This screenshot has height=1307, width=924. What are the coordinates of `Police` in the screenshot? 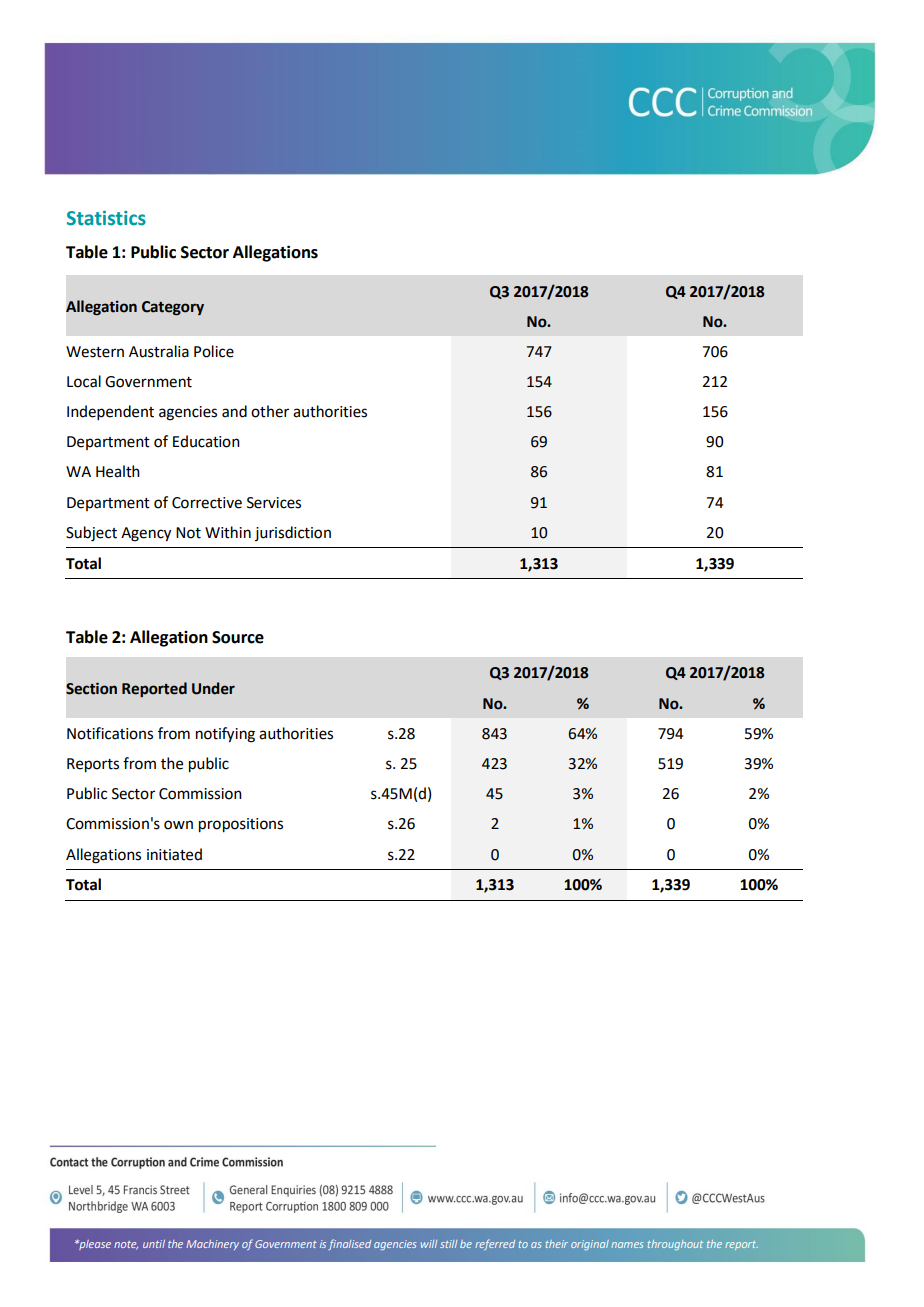 It's located at (214, 351).
